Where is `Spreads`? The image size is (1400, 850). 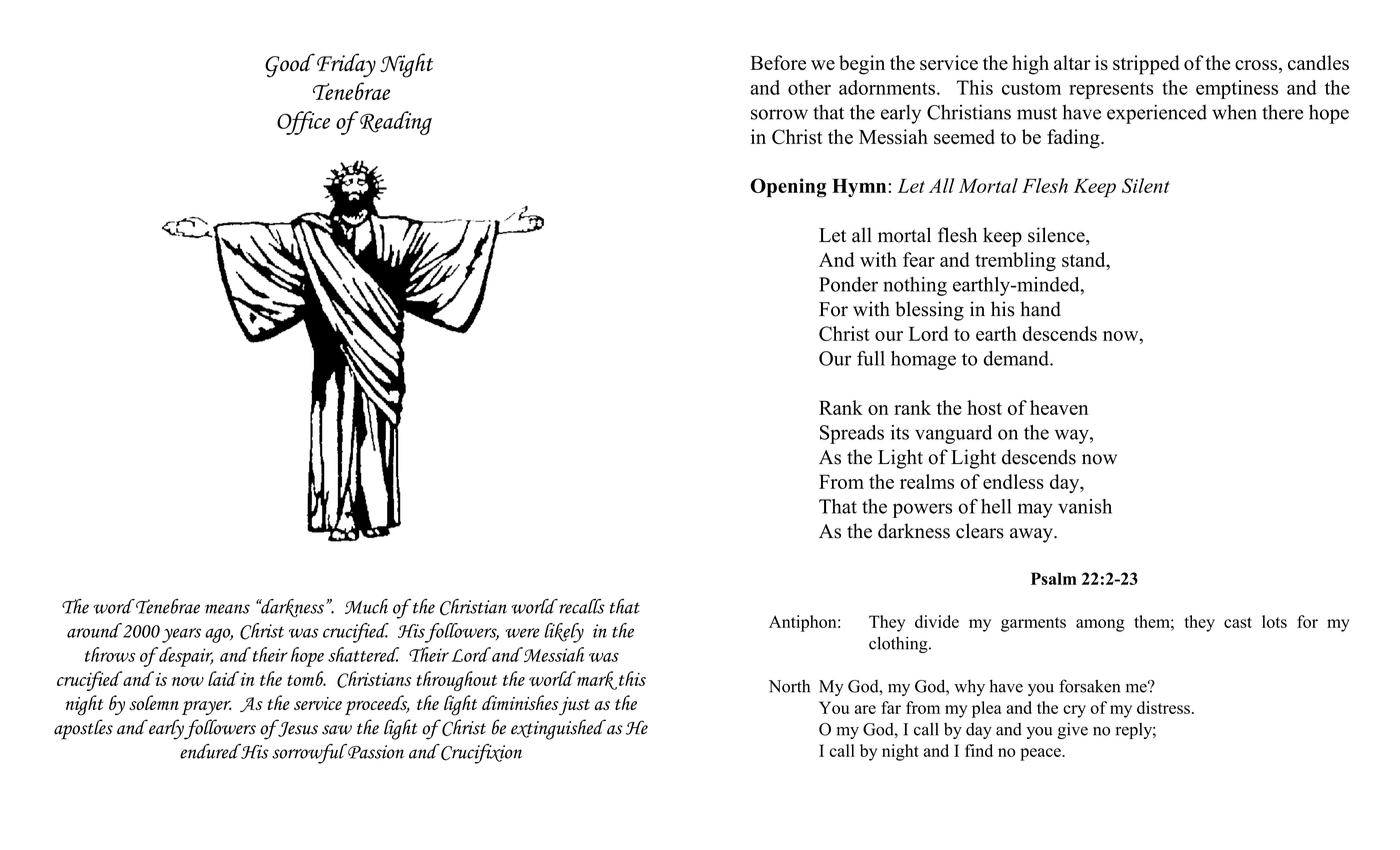
Spreads is located at coordinates (852, 434).
